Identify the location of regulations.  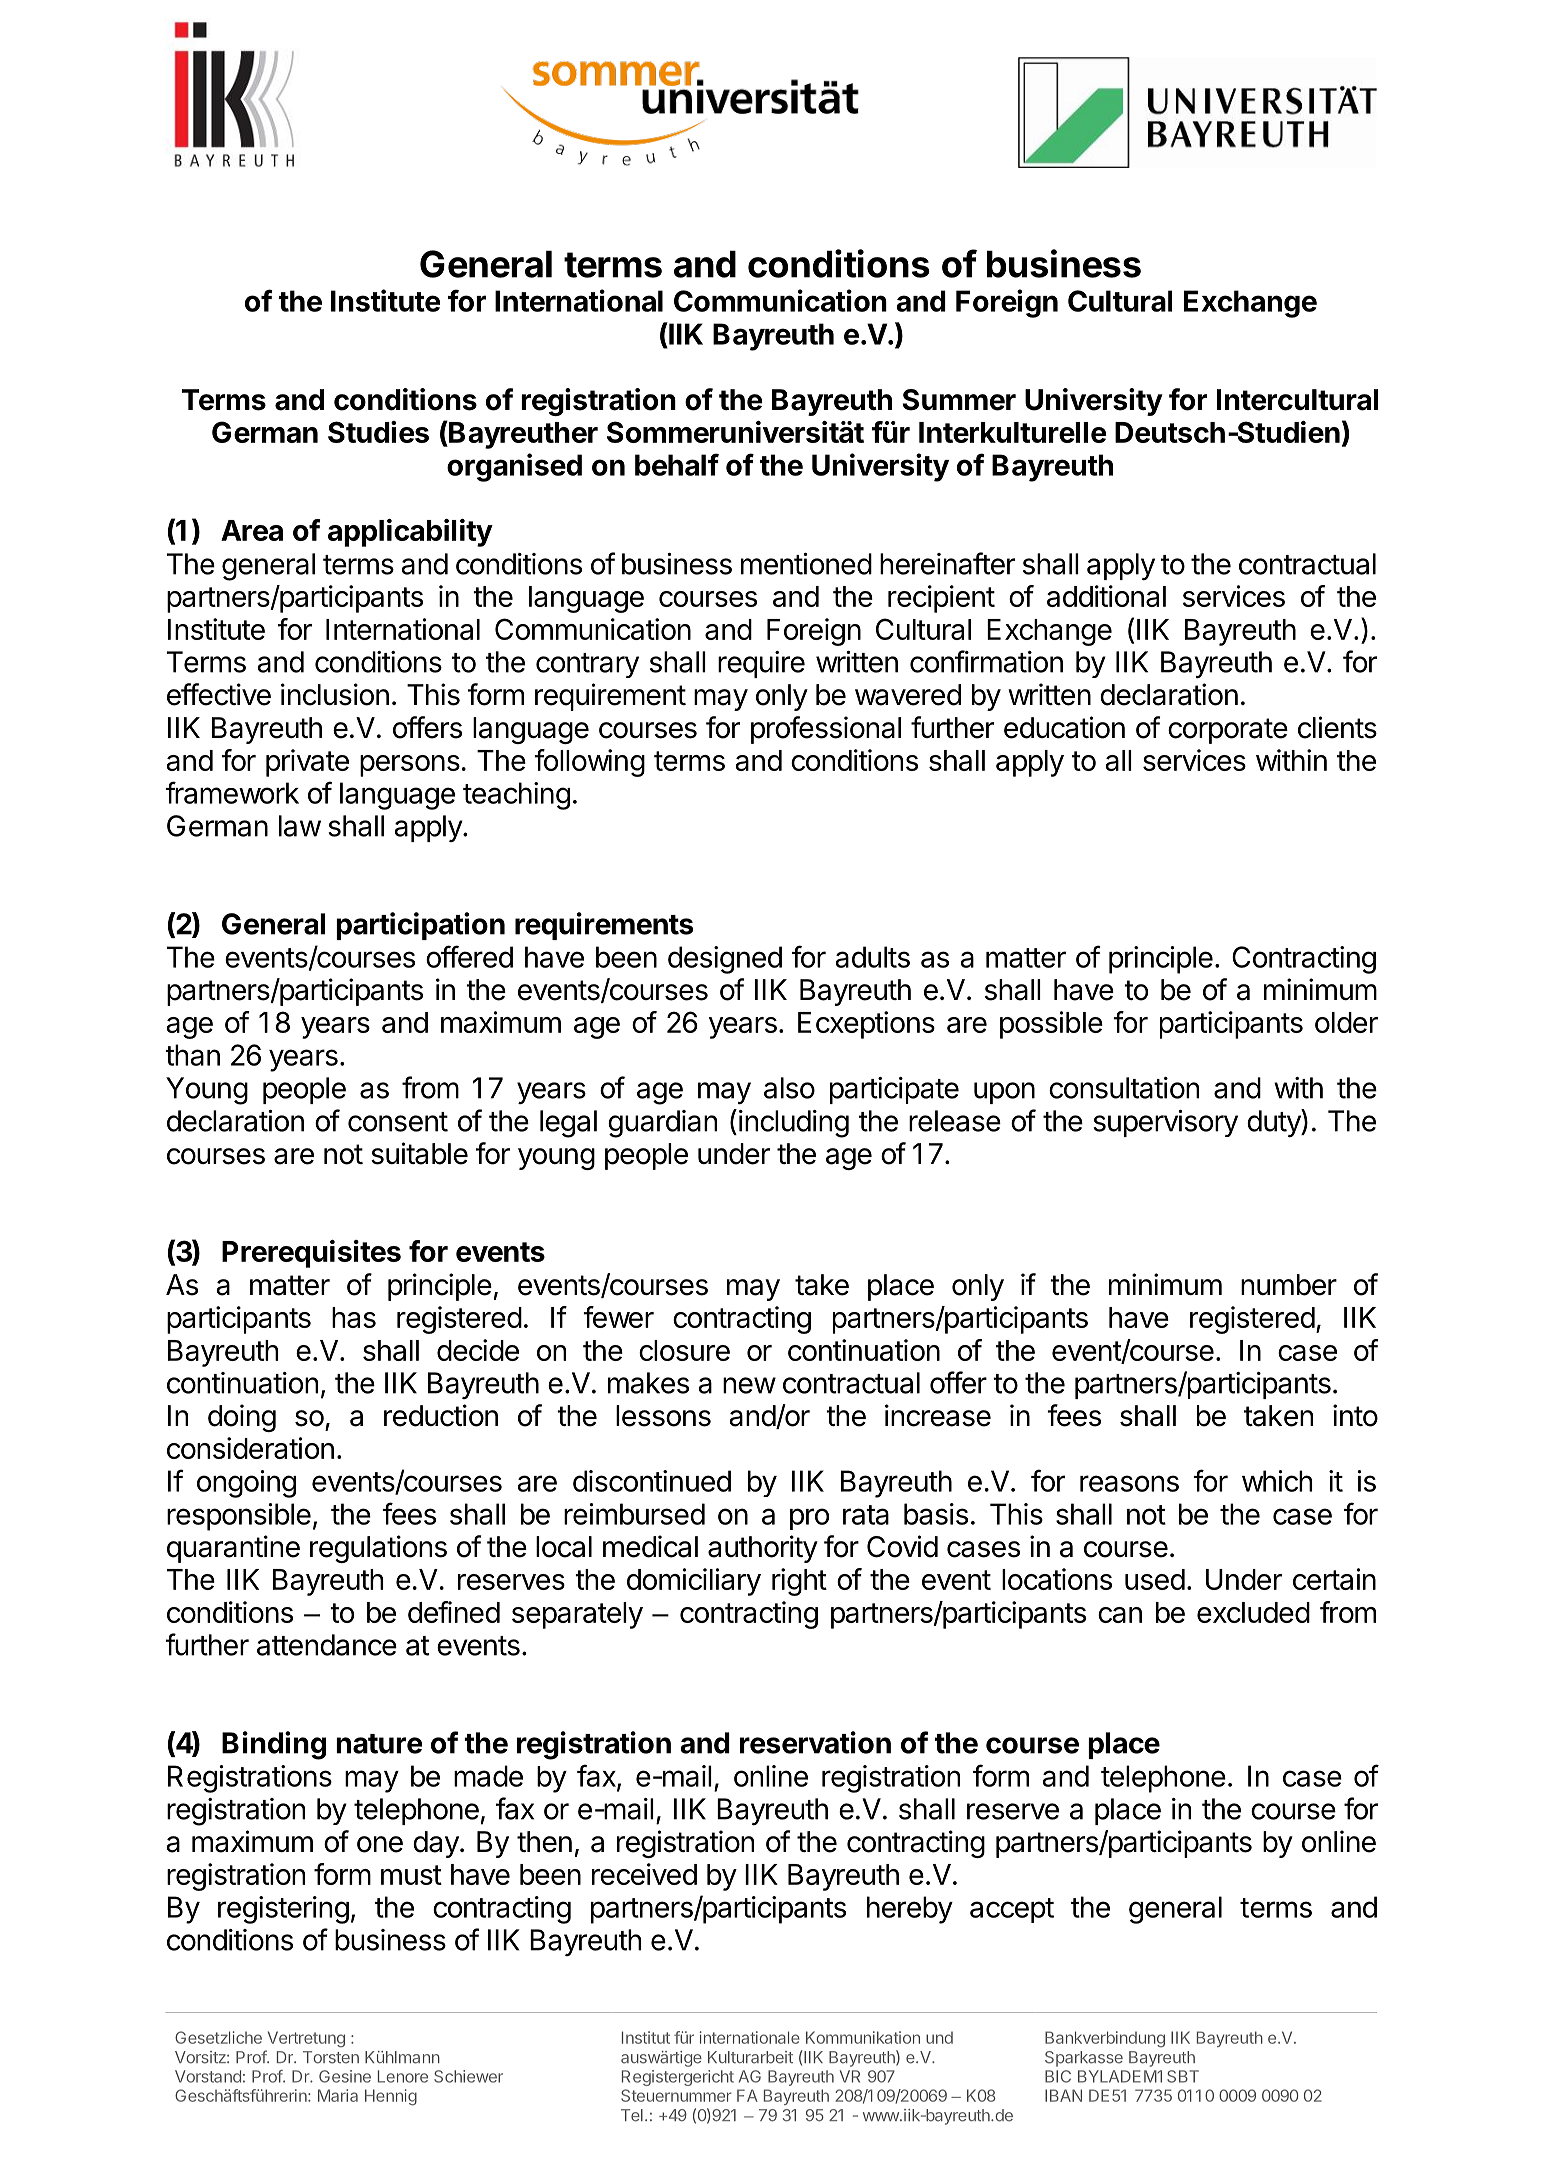
(378, 1549).
